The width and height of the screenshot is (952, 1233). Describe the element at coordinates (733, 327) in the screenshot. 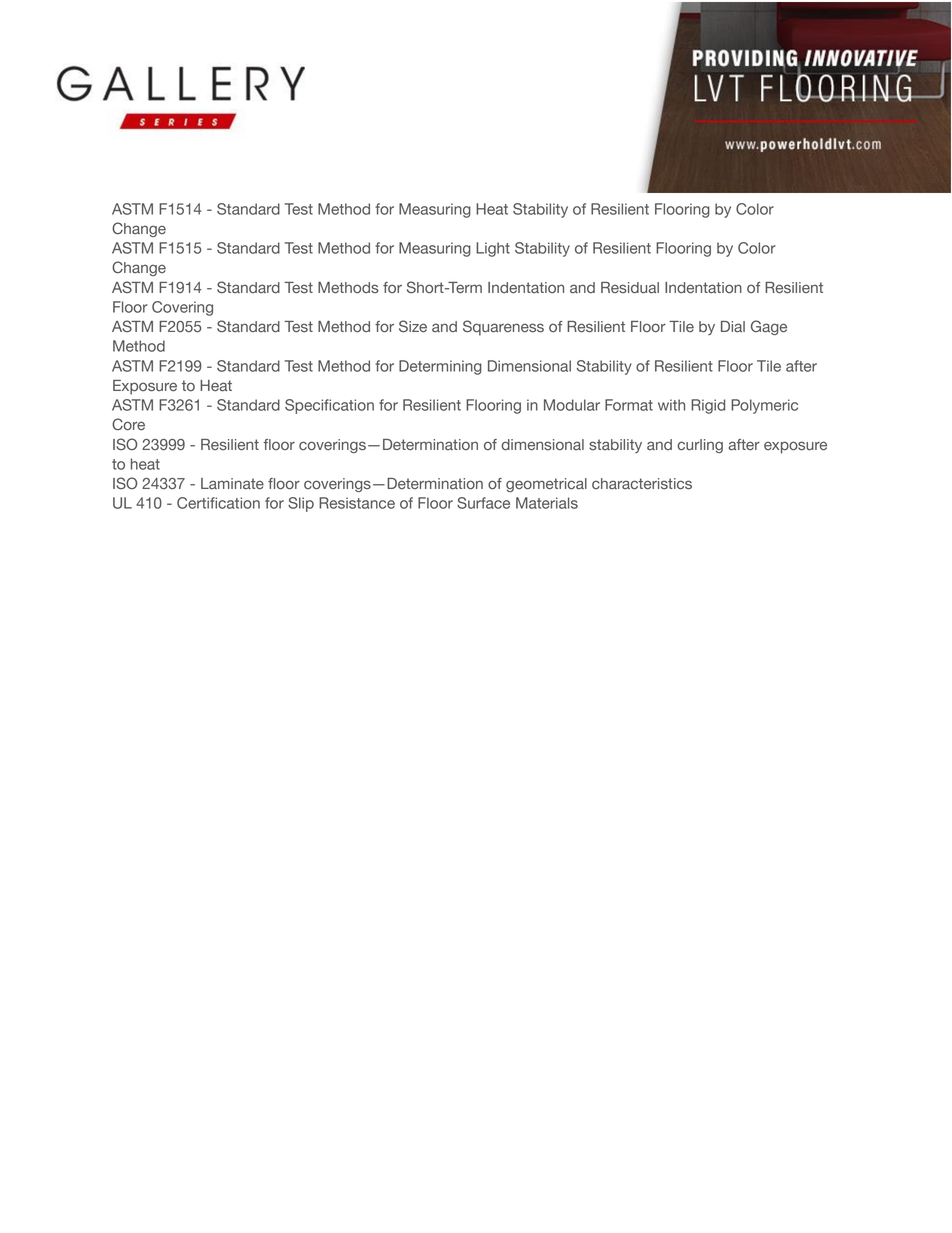

I see `Dial` at that location.
